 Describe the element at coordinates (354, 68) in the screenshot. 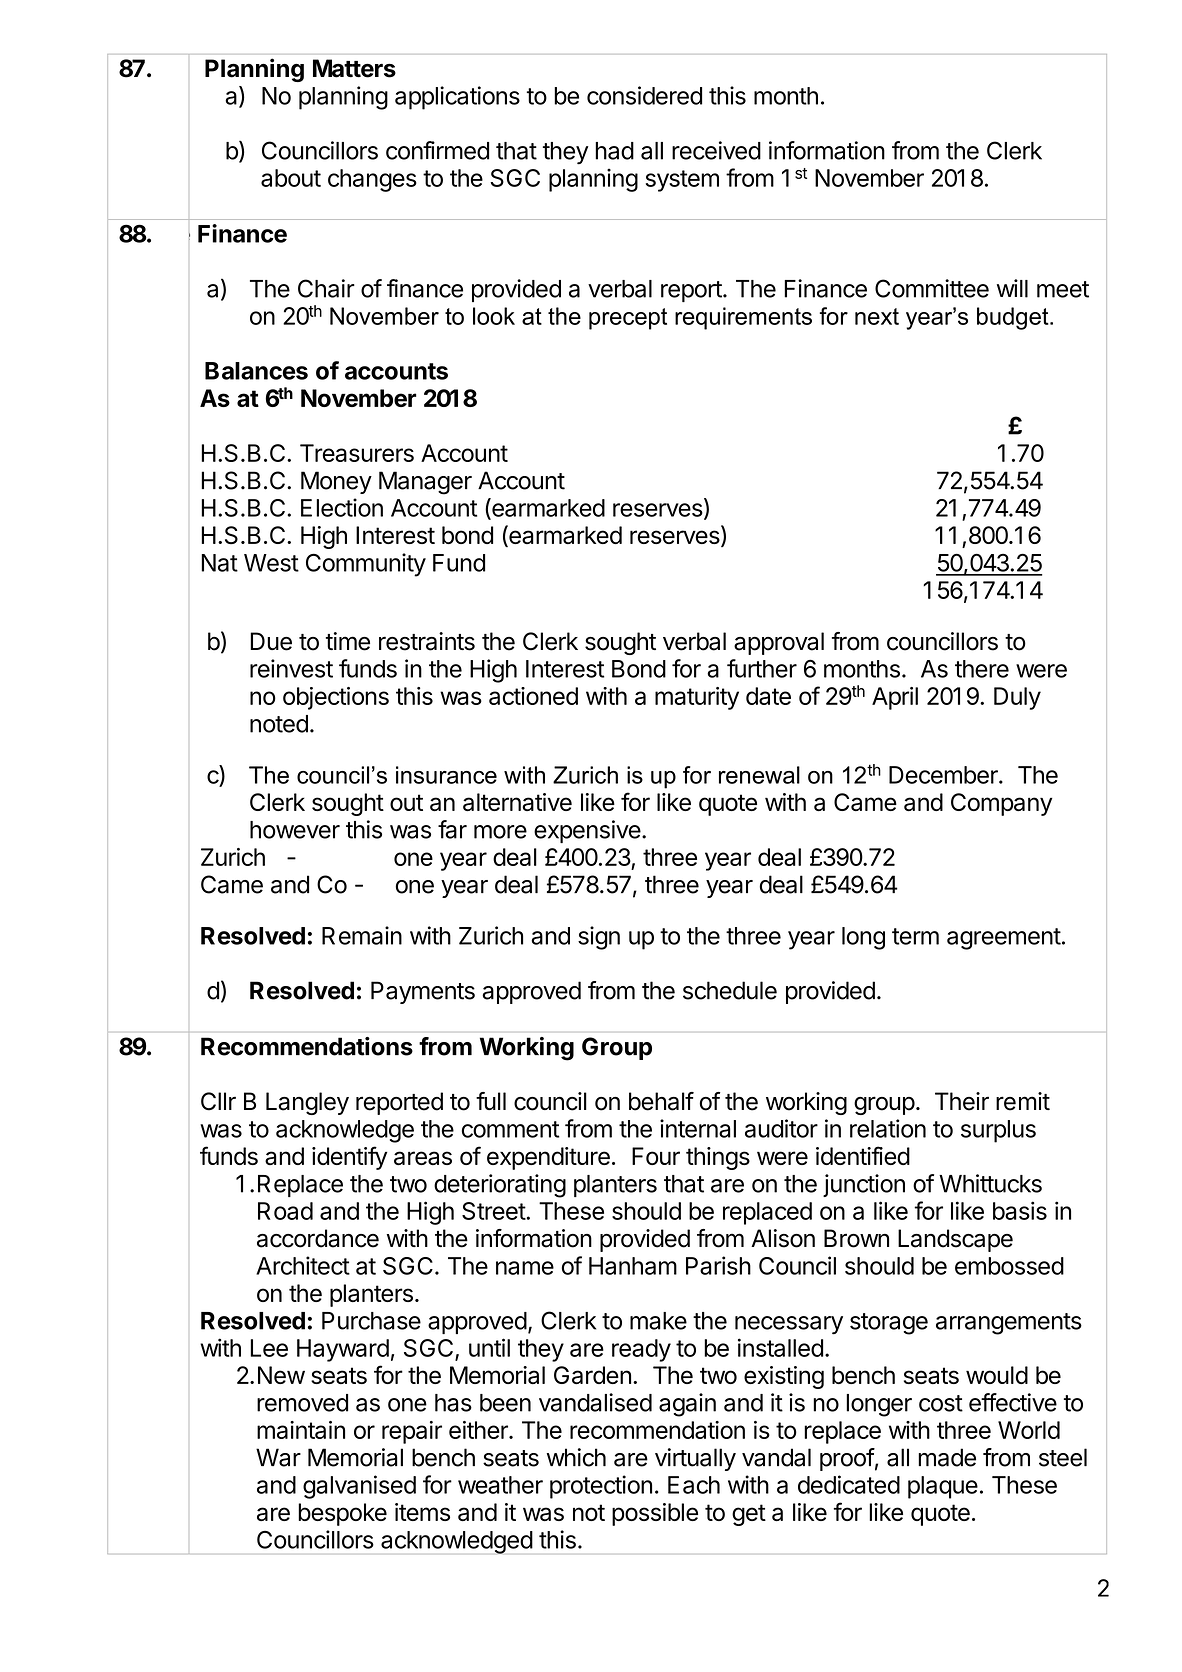

I see `Matters` at that location.
